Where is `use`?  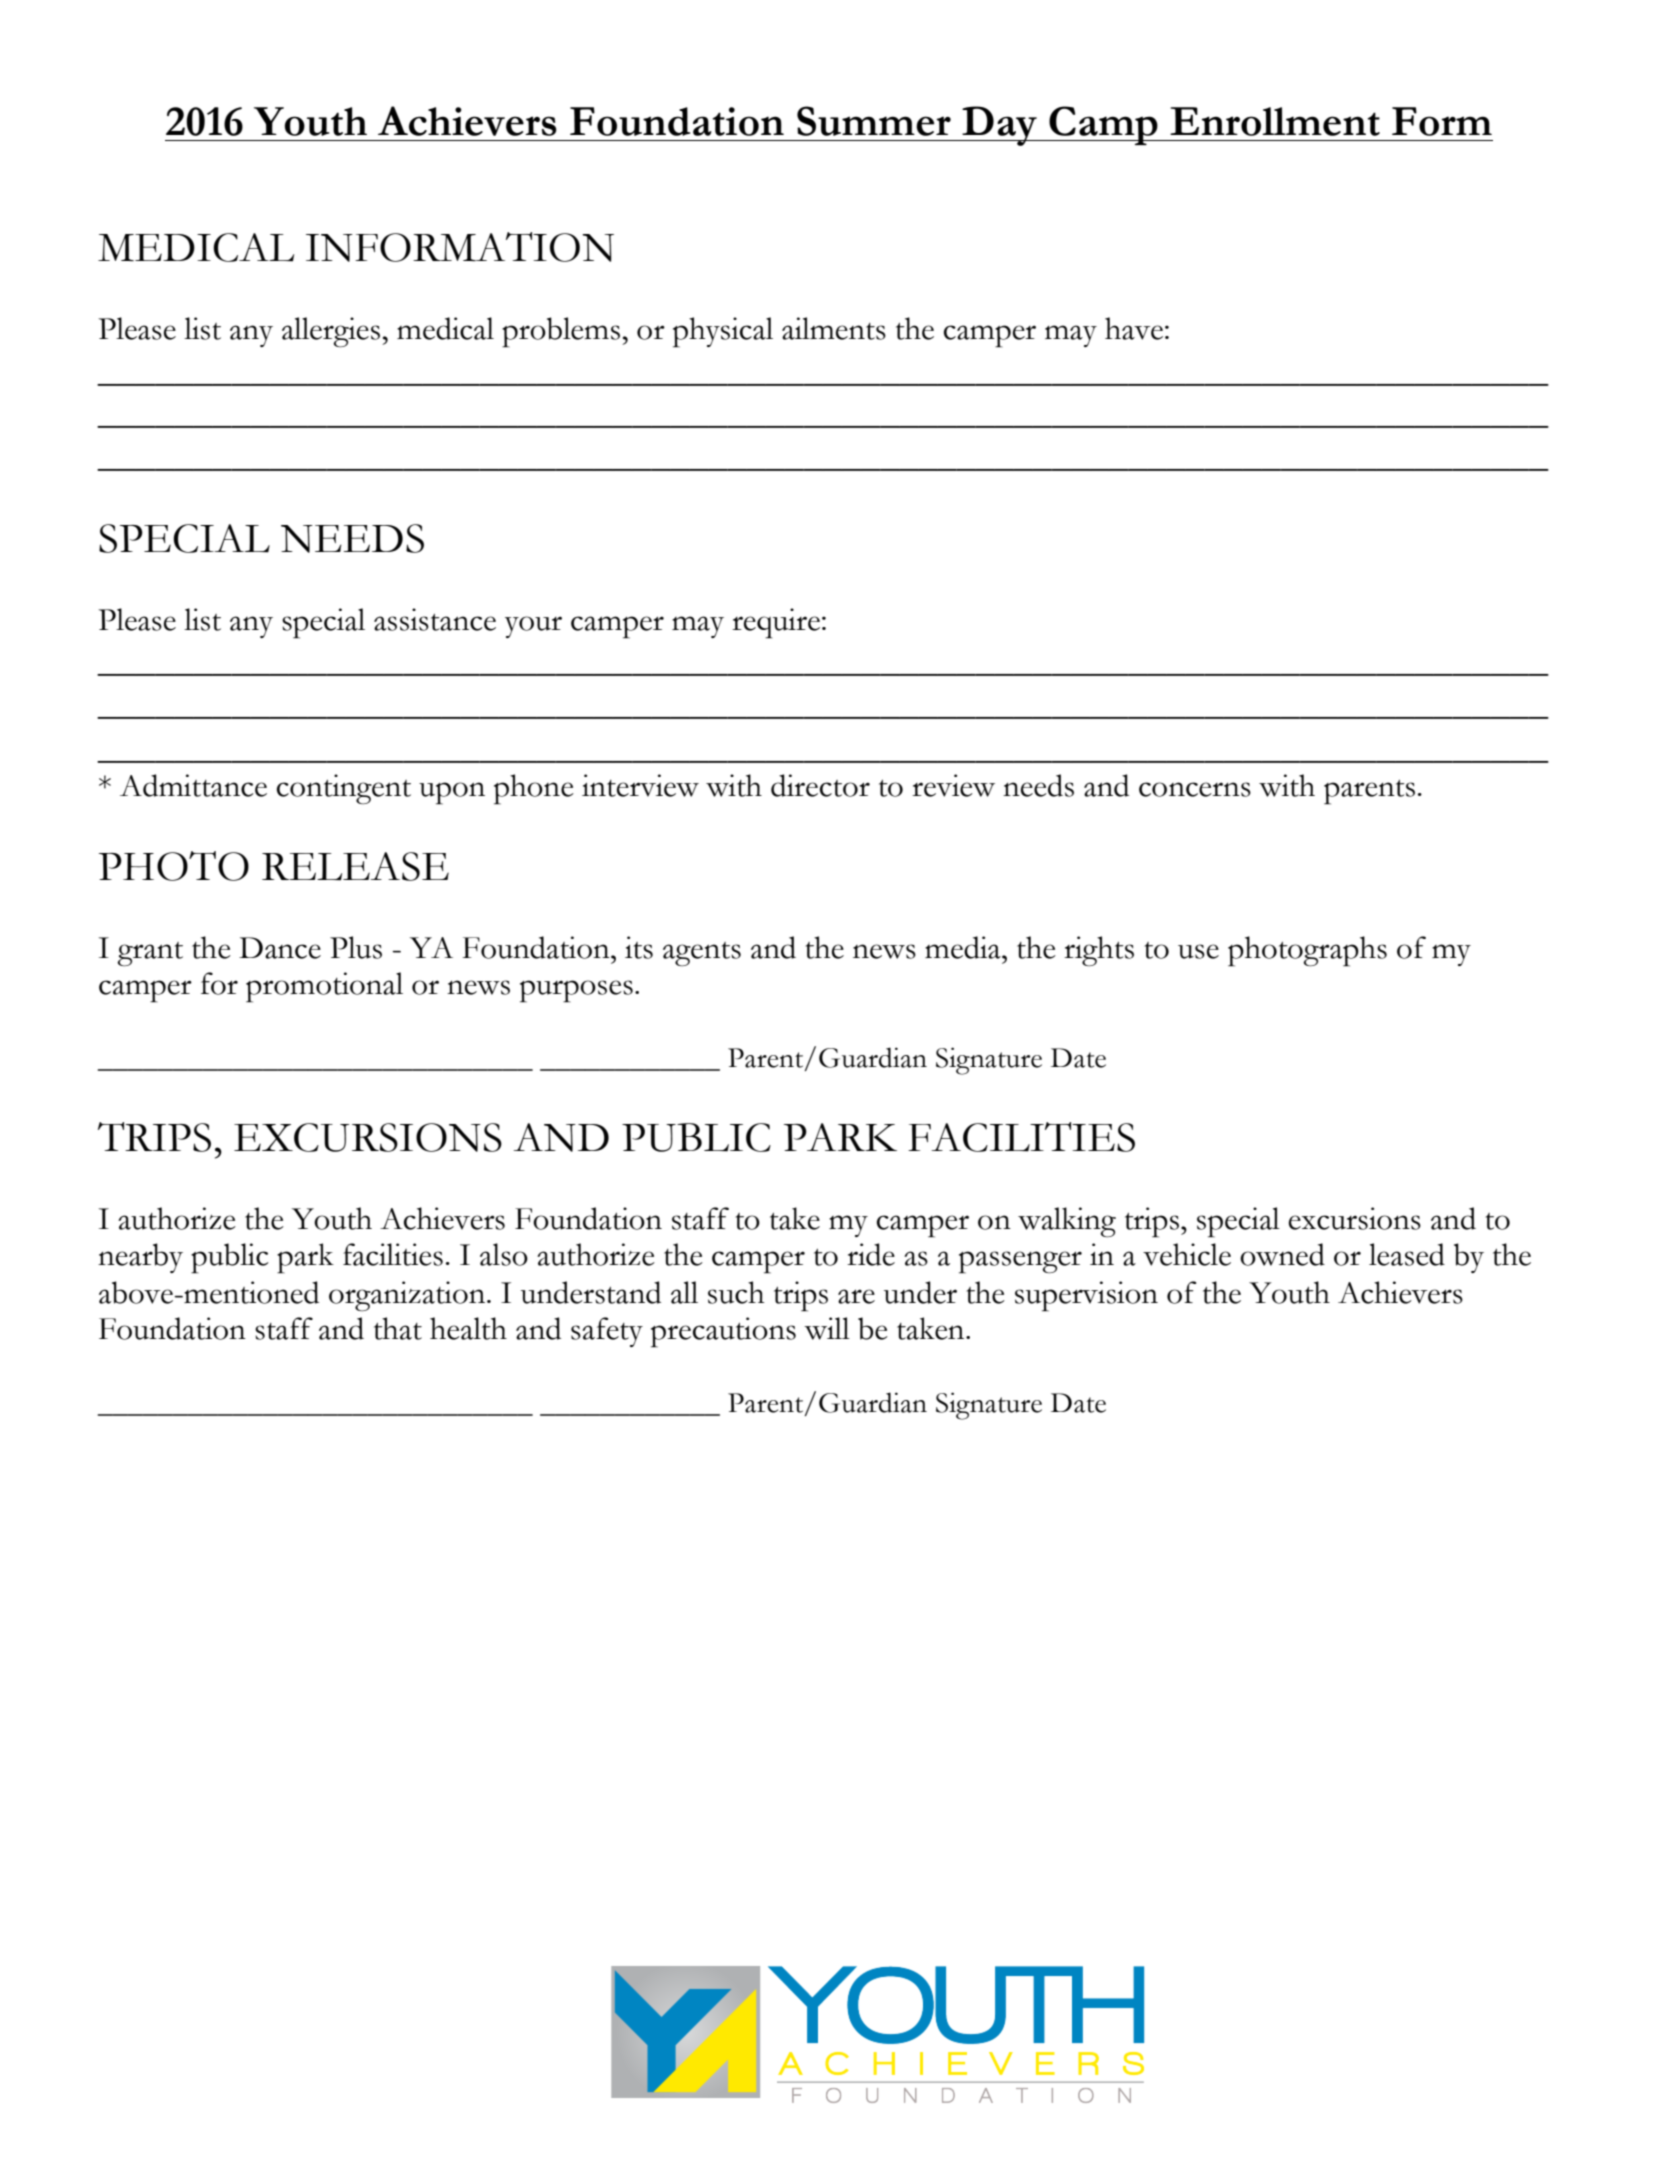
use is located at coordinates (1198, 951).
